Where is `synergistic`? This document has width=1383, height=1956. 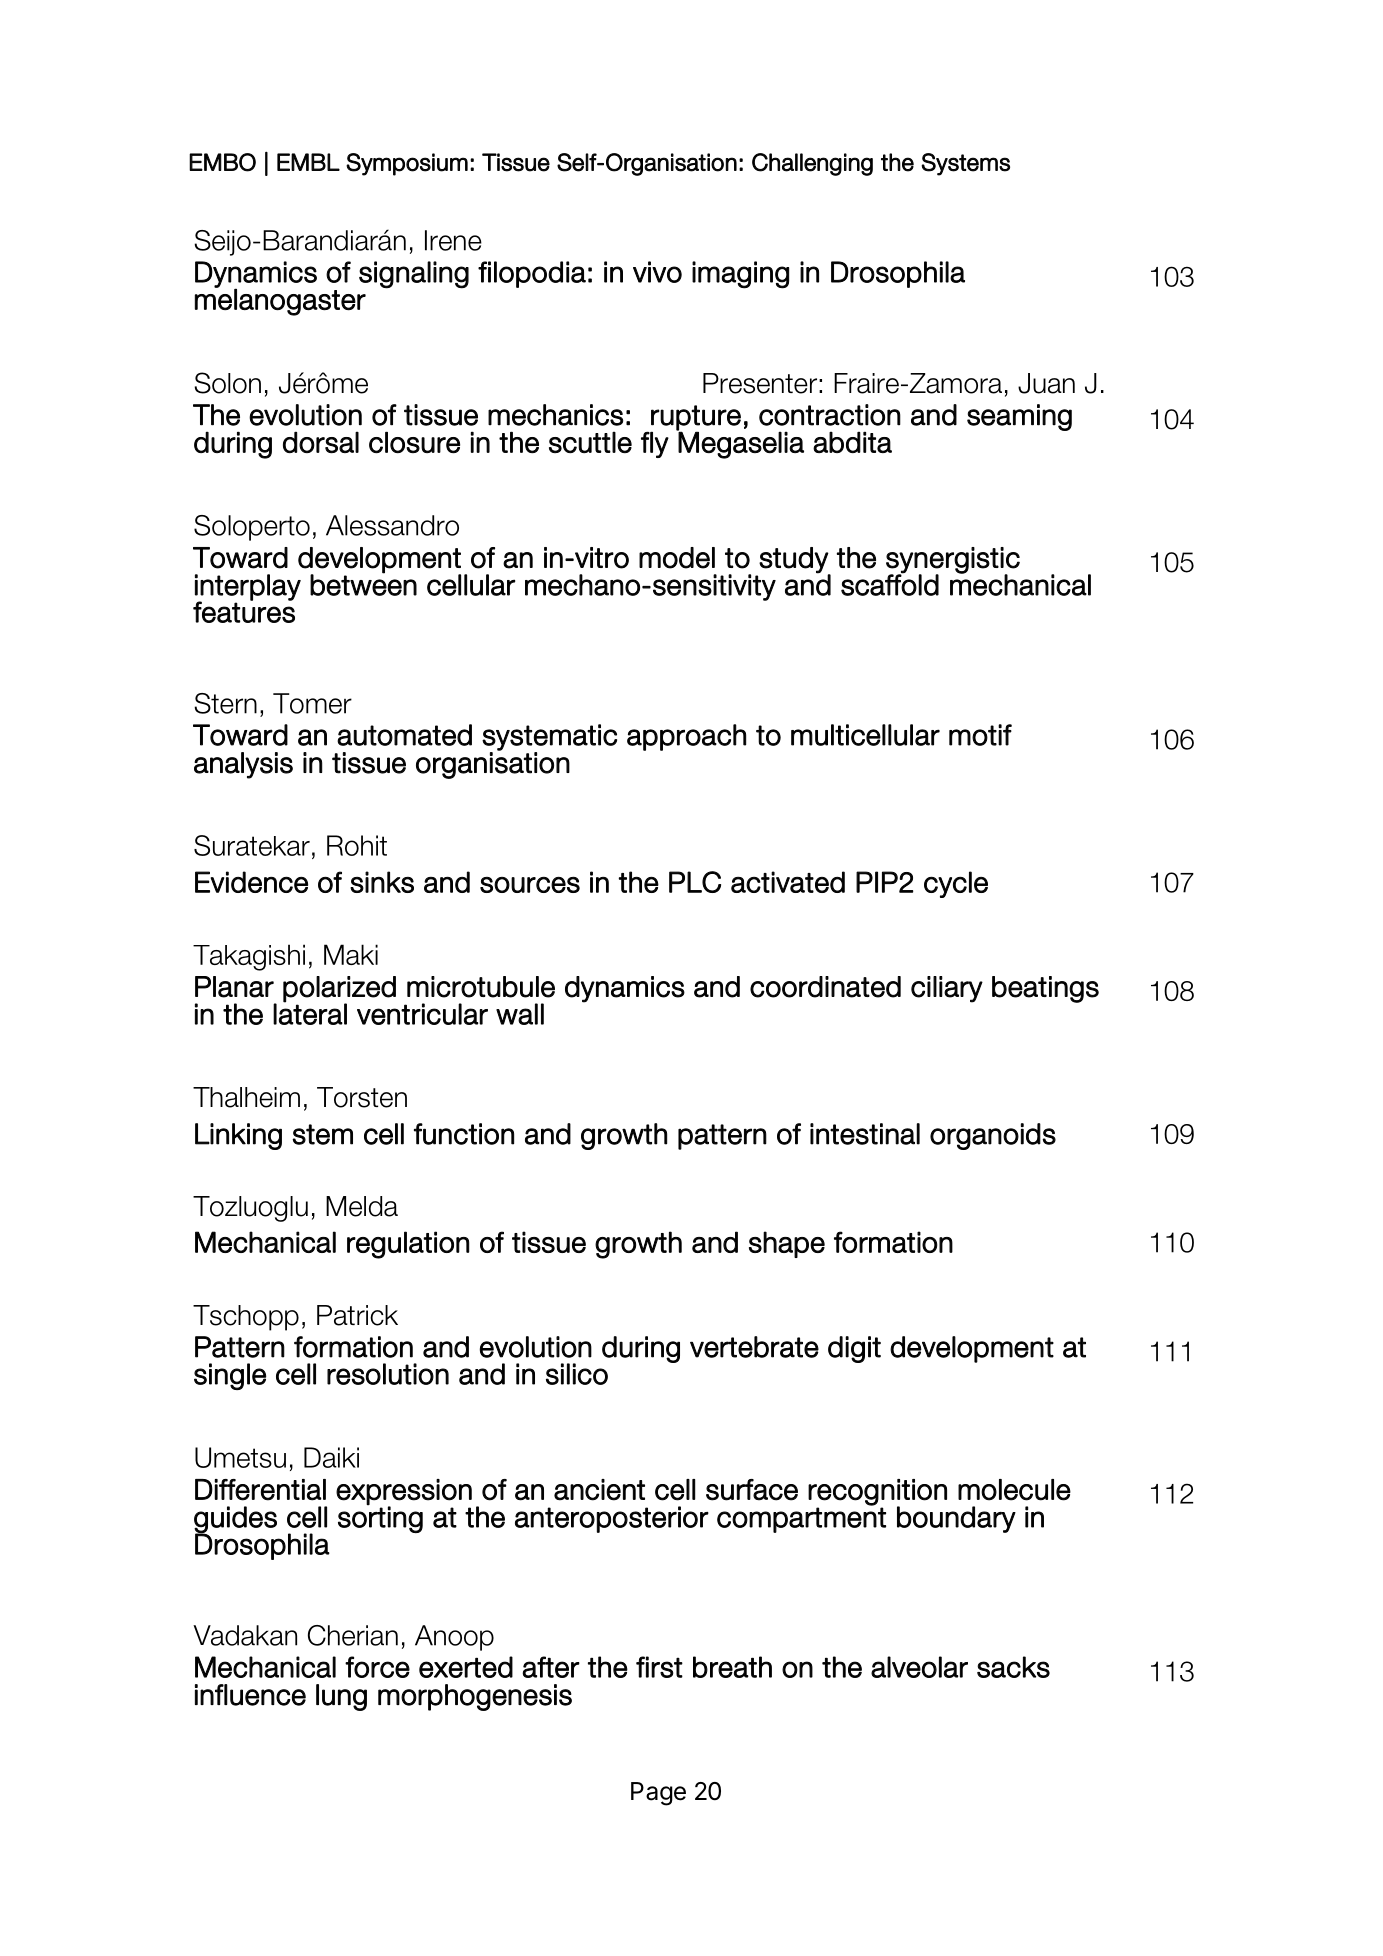
synergistic is located at coordinates (953, 561).
